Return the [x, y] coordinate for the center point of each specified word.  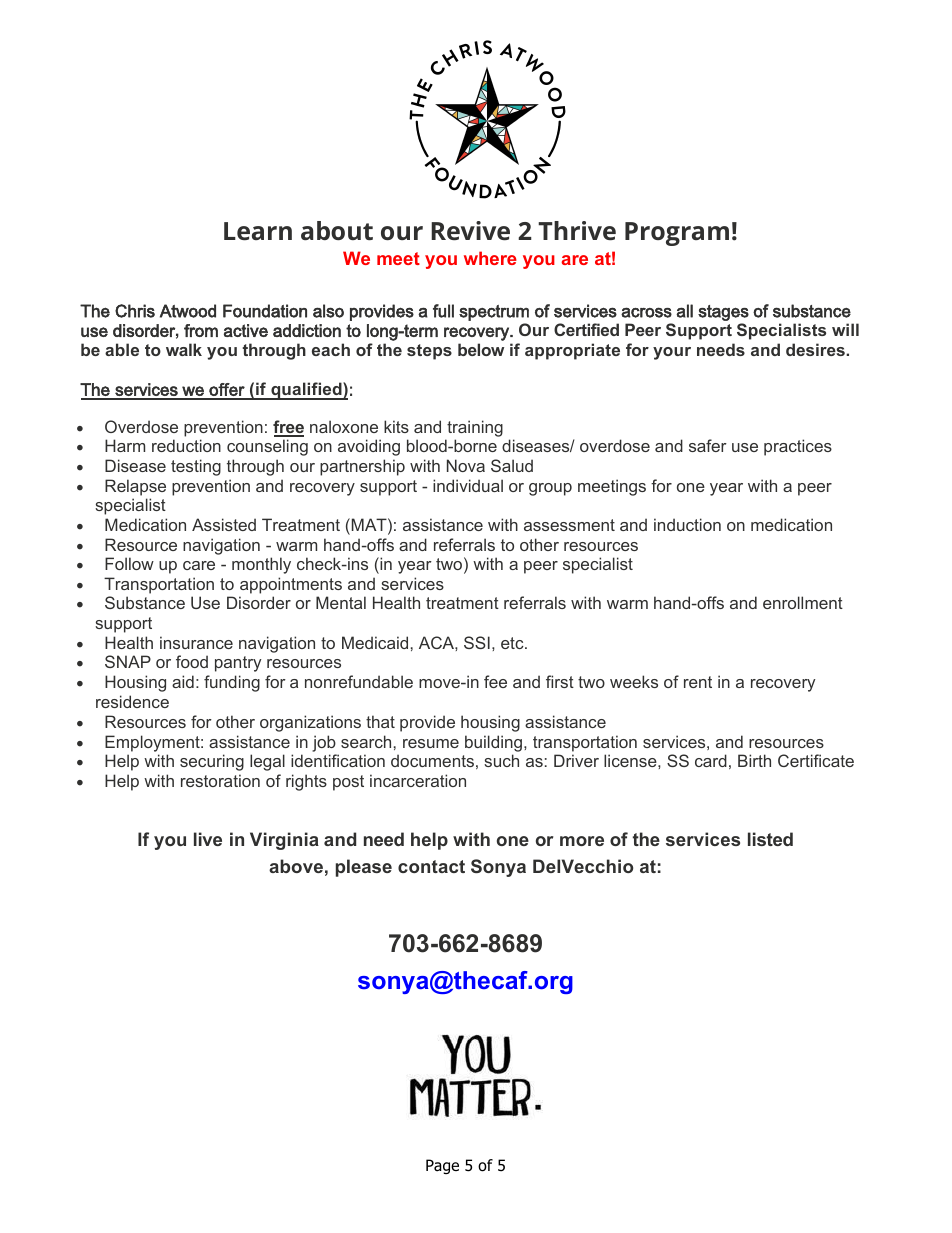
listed [770, 839]
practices [798, 447]
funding [232, 683]
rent [698, 682]
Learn [258, 231]
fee [495, 681]
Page [442, 1166]
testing [196, 467]
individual [468, 485]
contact [431, 866]
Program [677, 234]
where [490, 258]
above [296, 866]
